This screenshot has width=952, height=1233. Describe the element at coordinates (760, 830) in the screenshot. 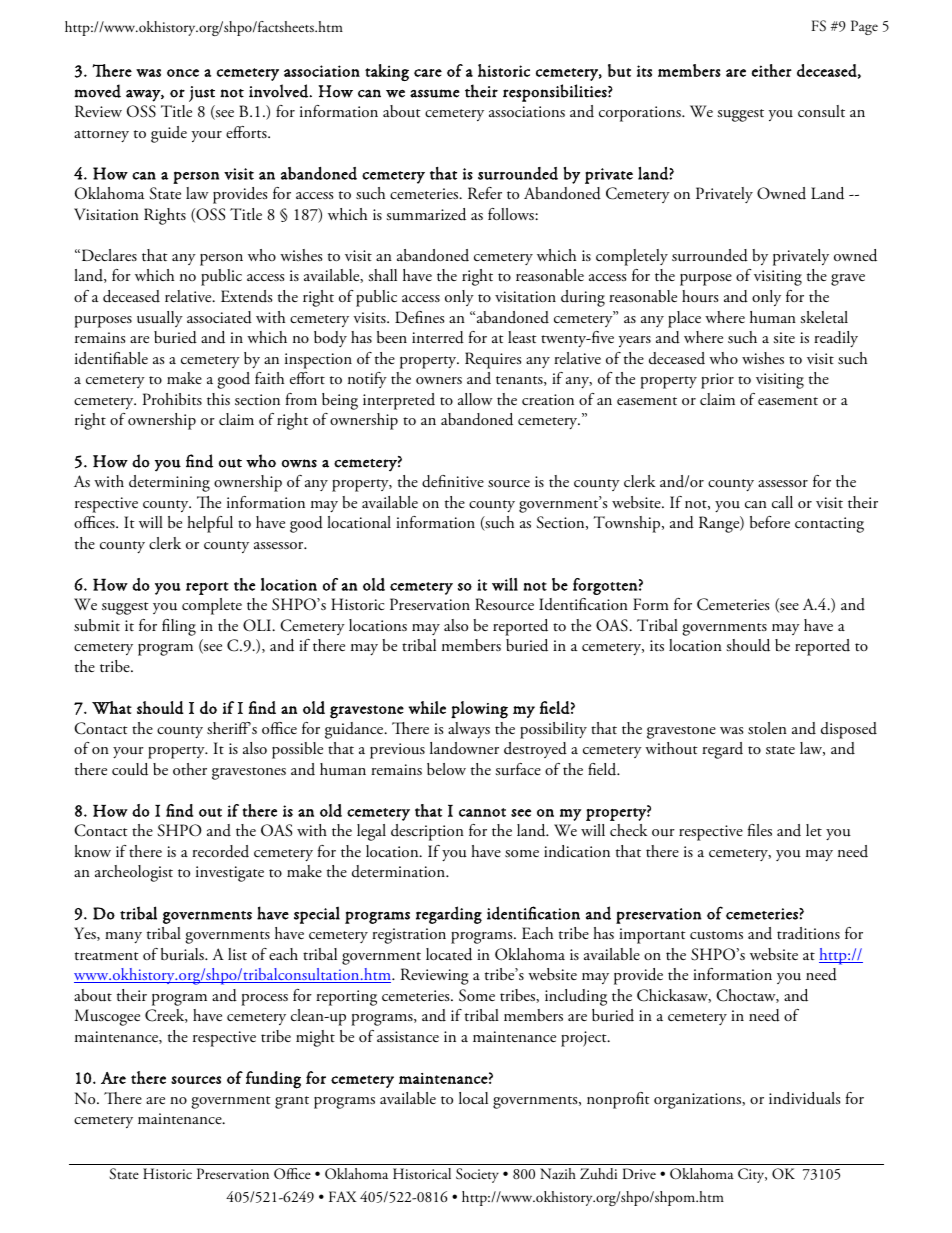

I see `files` at that location.
